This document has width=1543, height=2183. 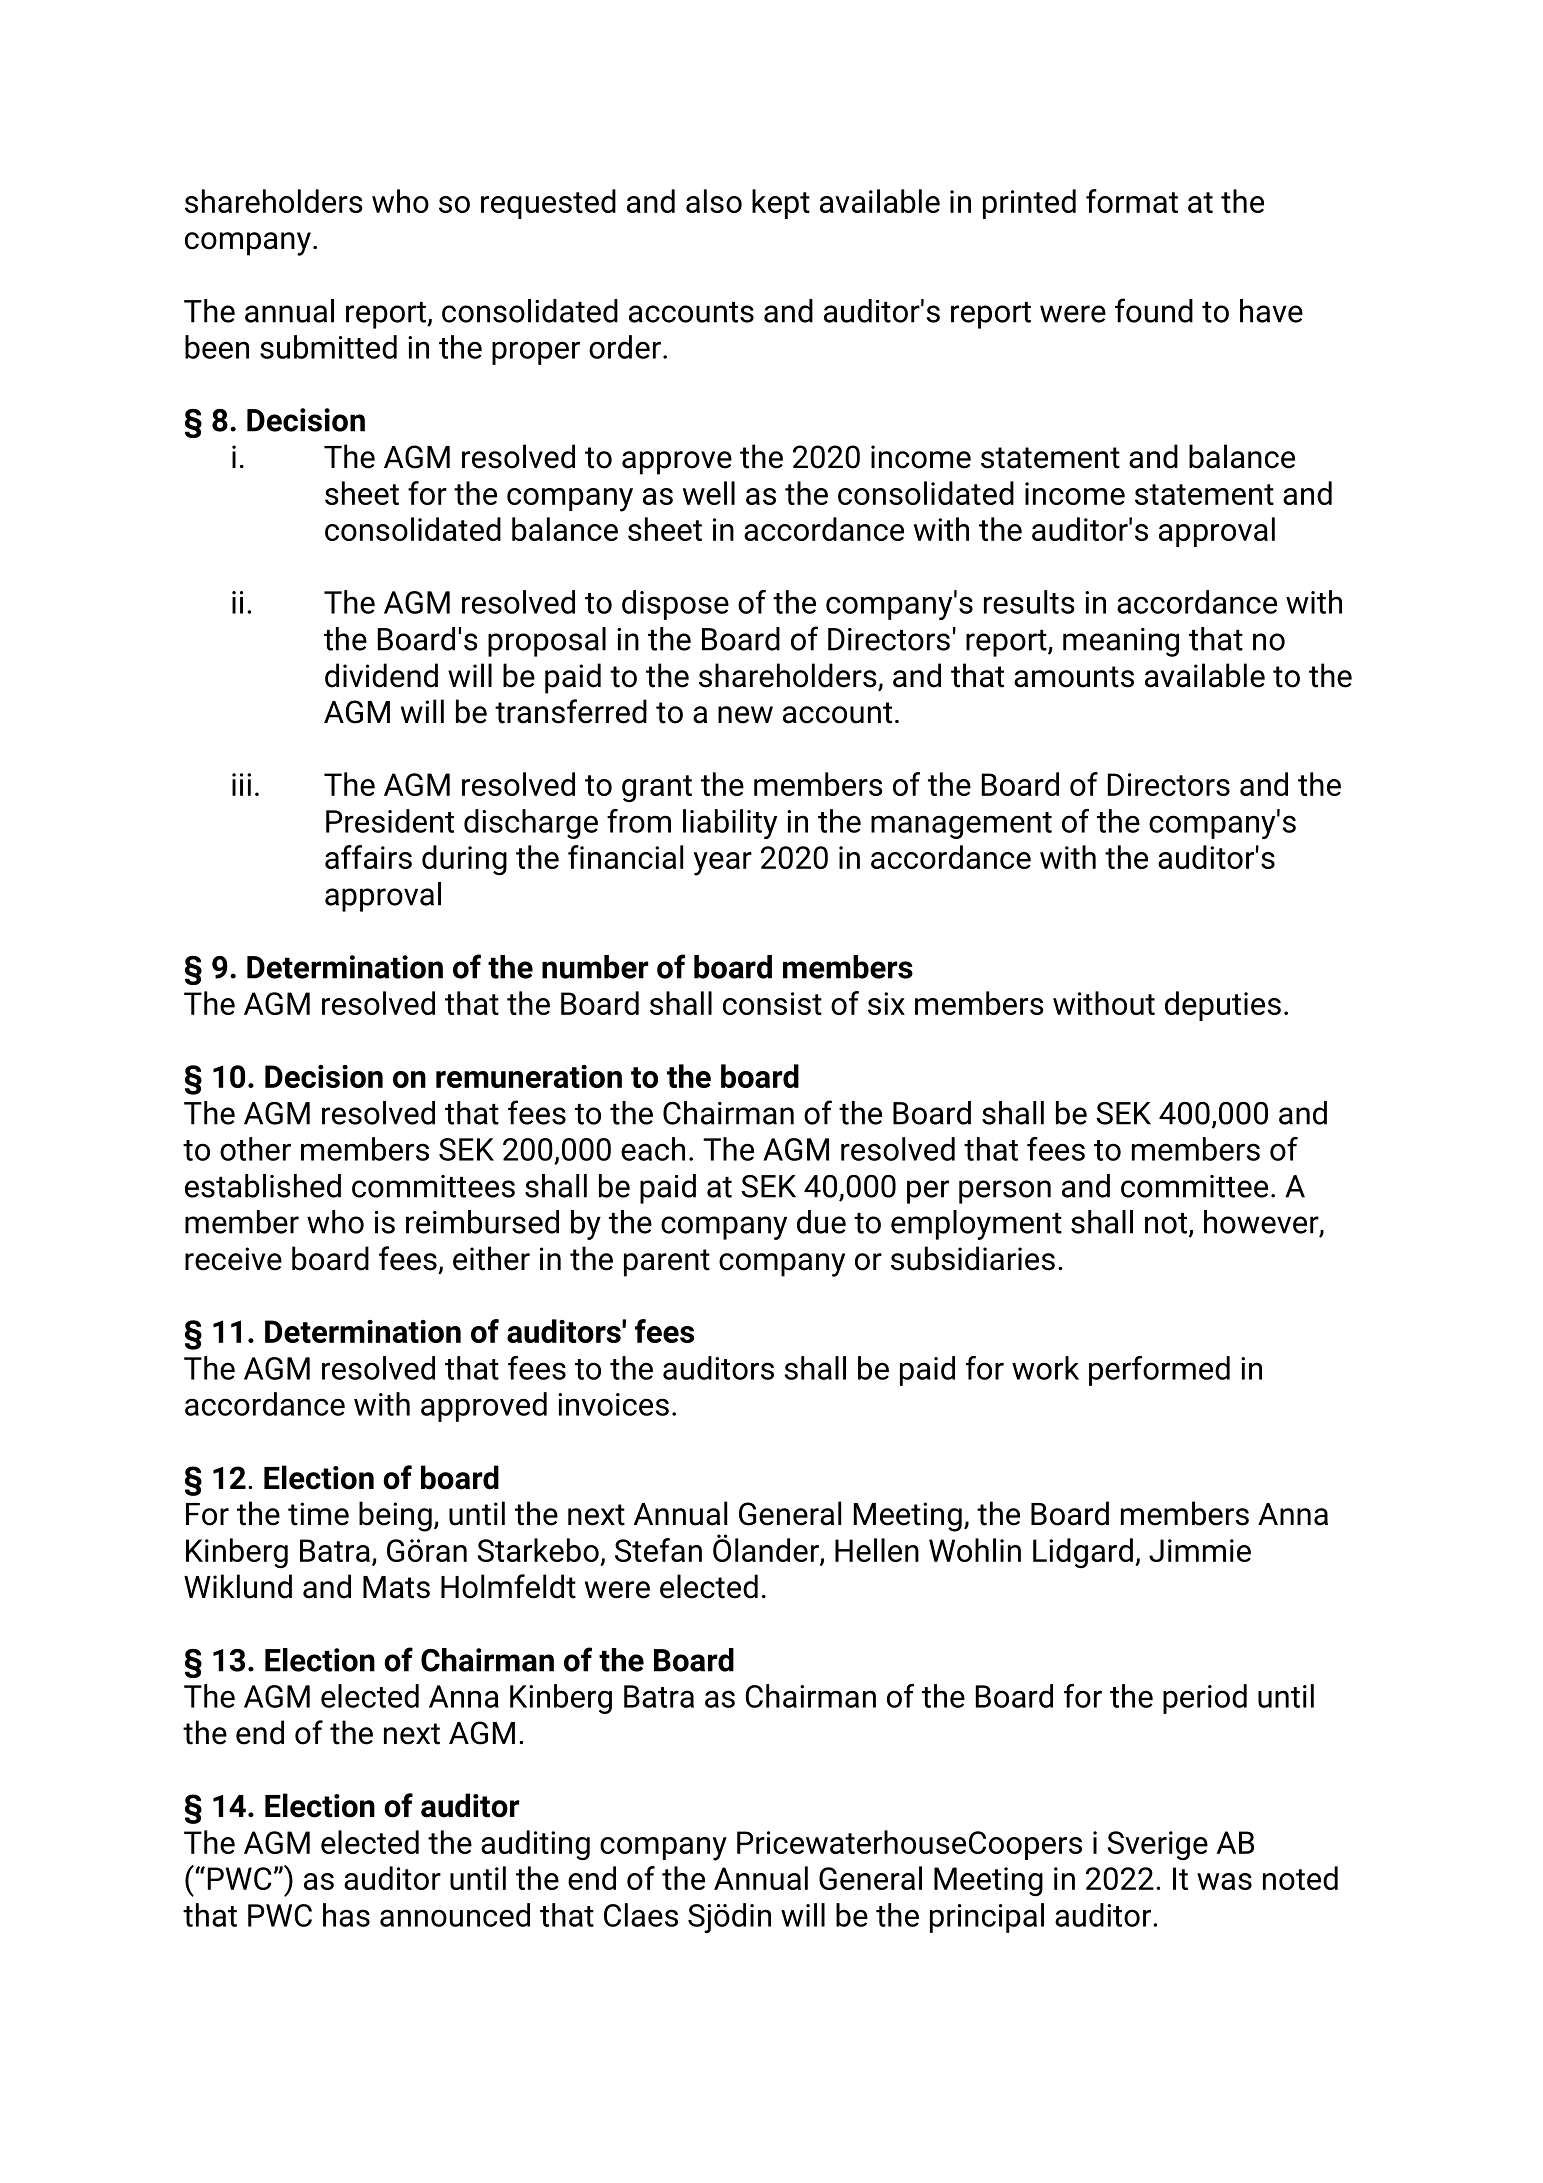 What do you see at coordinates (641, 1915) in the document?
I see `Claes` at bounding box center [641, 1915].
